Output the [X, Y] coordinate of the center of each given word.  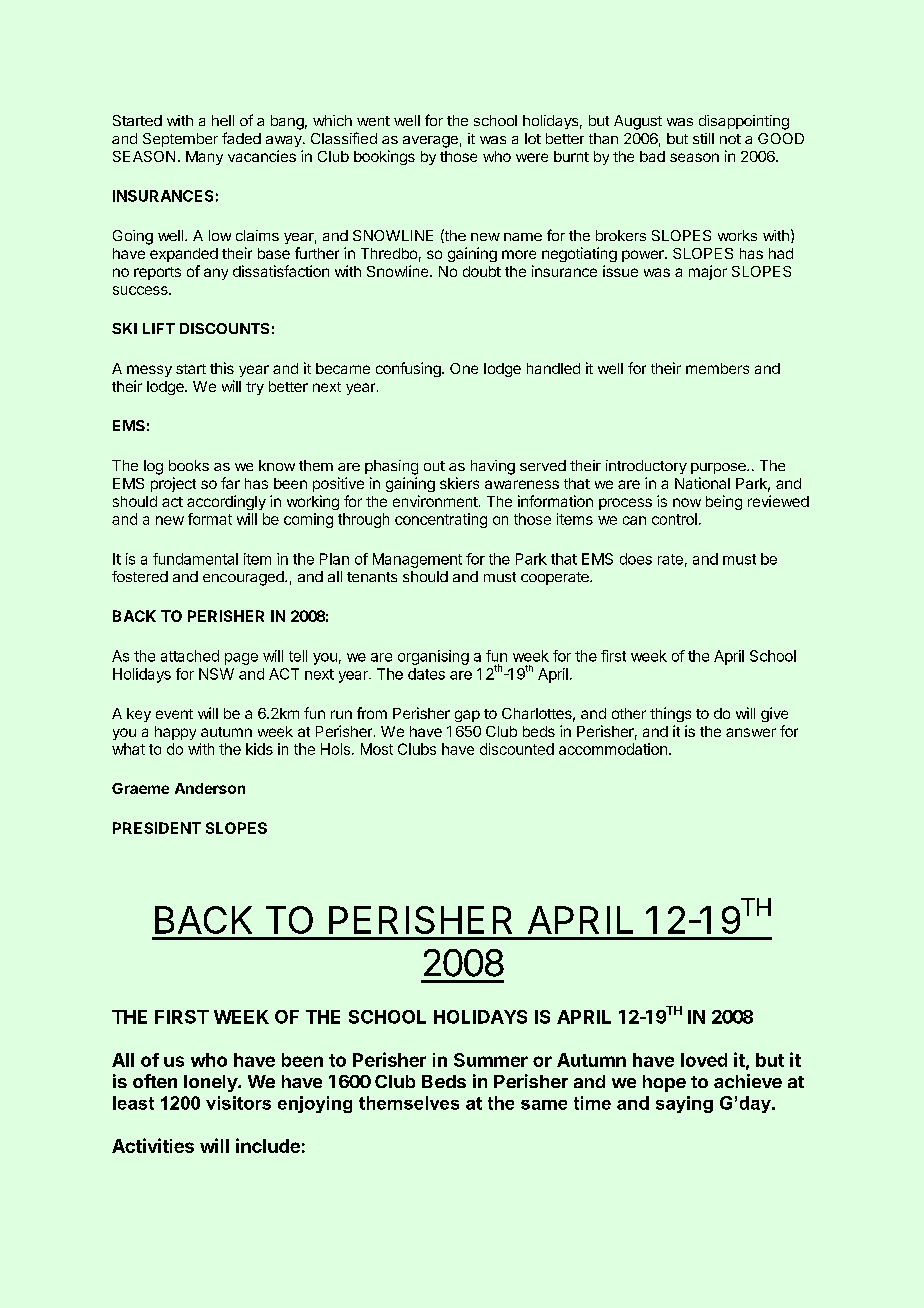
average [430, 142]
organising [433, 657]
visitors [238, 1103]
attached [190, 656]
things [670, 714]
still [703, 138]
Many [204, 158]
